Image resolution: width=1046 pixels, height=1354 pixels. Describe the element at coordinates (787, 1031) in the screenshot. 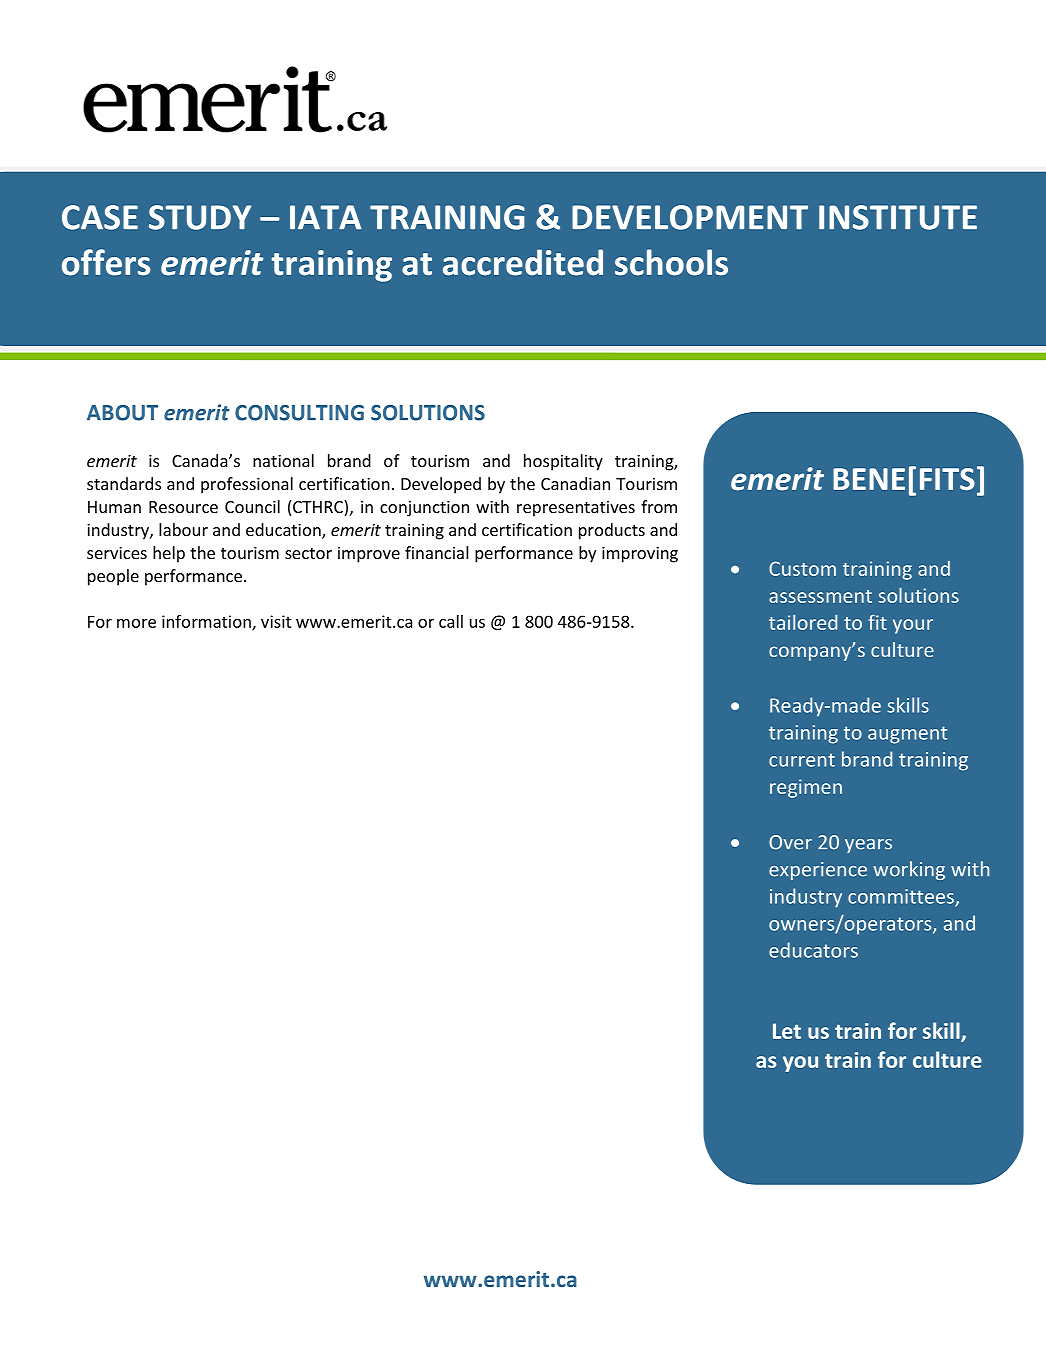

I see `Let` at that location.
